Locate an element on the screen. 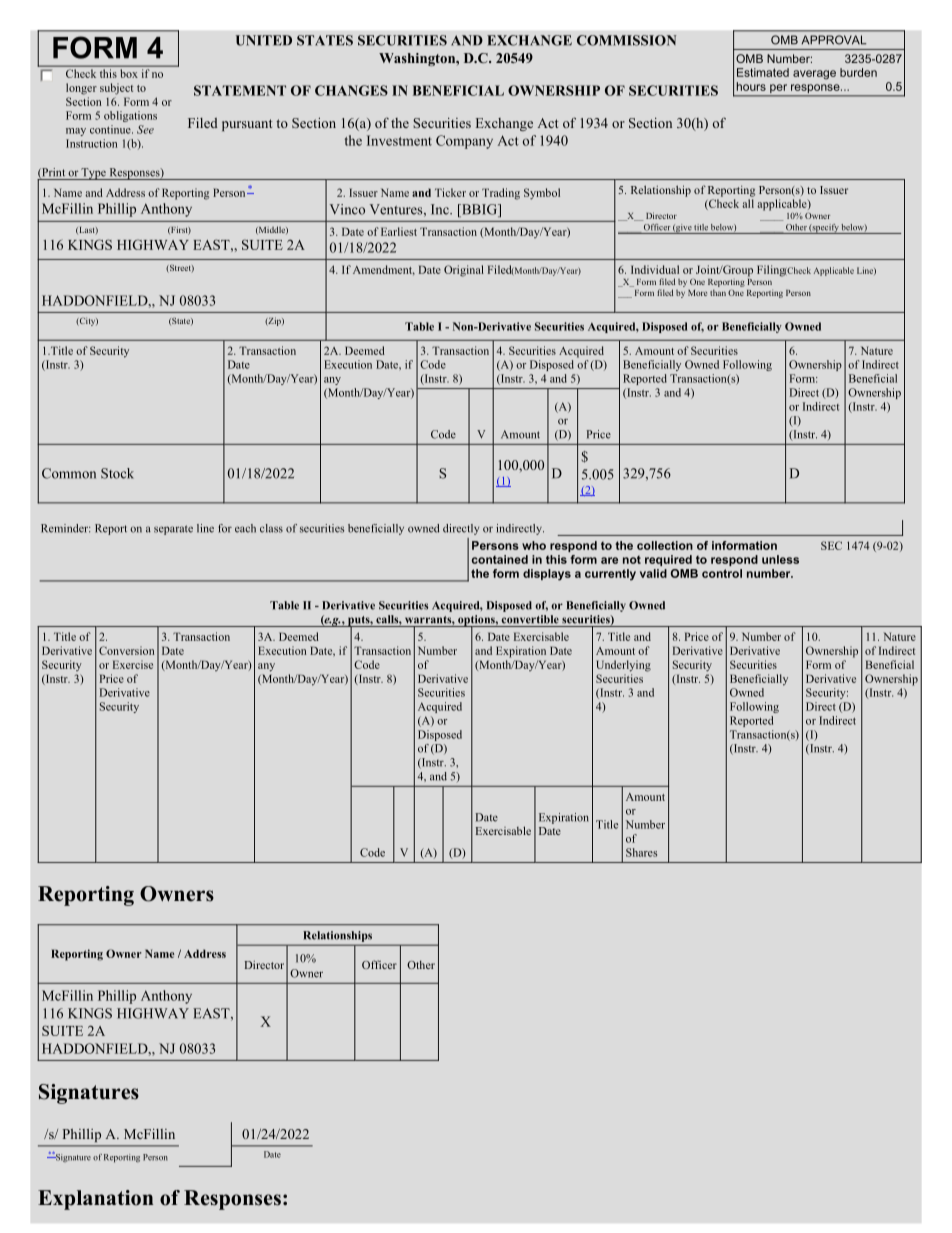 The width and height of the screenshot is (952, 1233). than is located at coordinates (718, 292).
